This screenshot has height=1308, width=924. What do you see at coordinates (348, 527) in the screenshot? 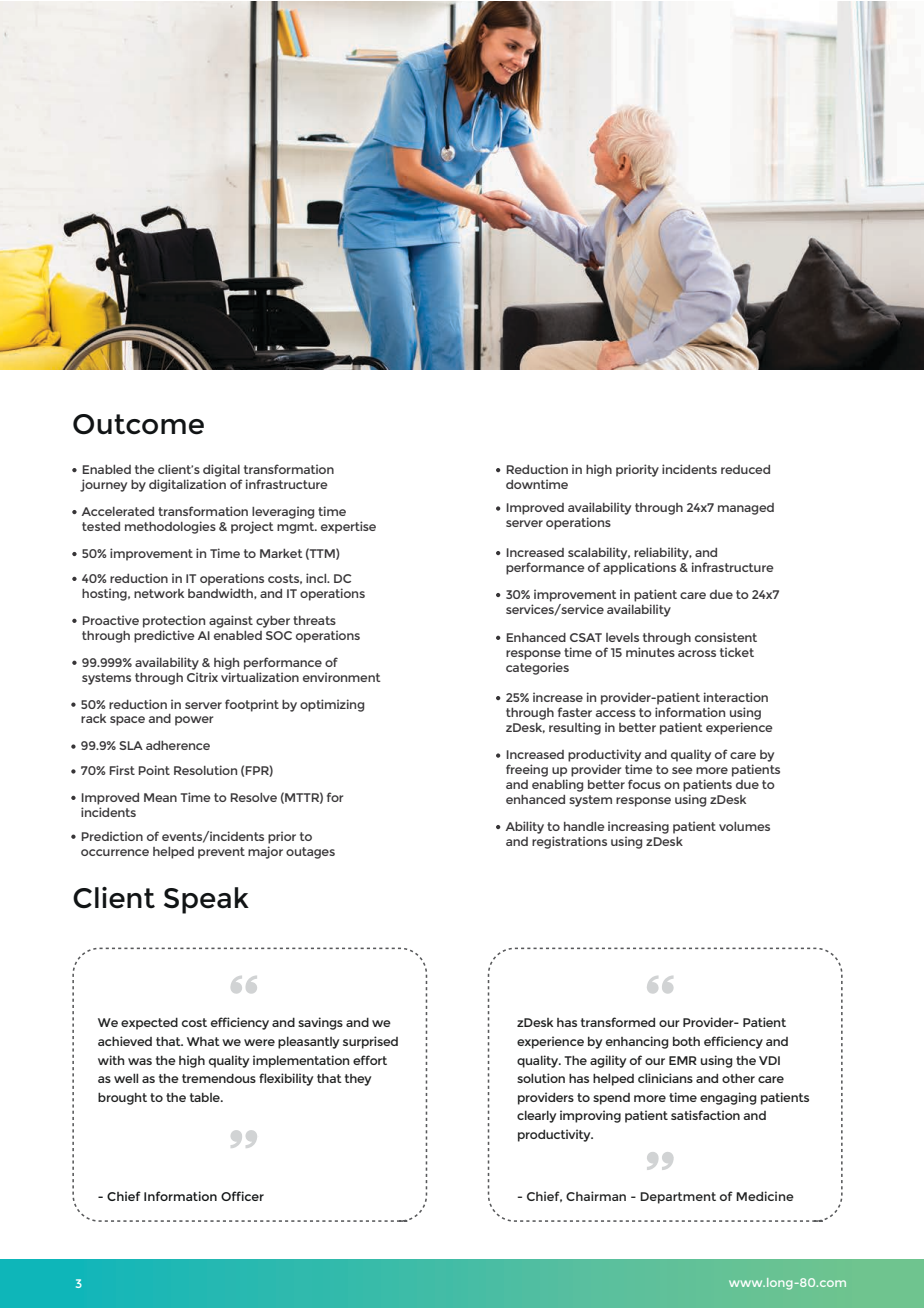
I see `expertise` at bounding box center [348, 527].
